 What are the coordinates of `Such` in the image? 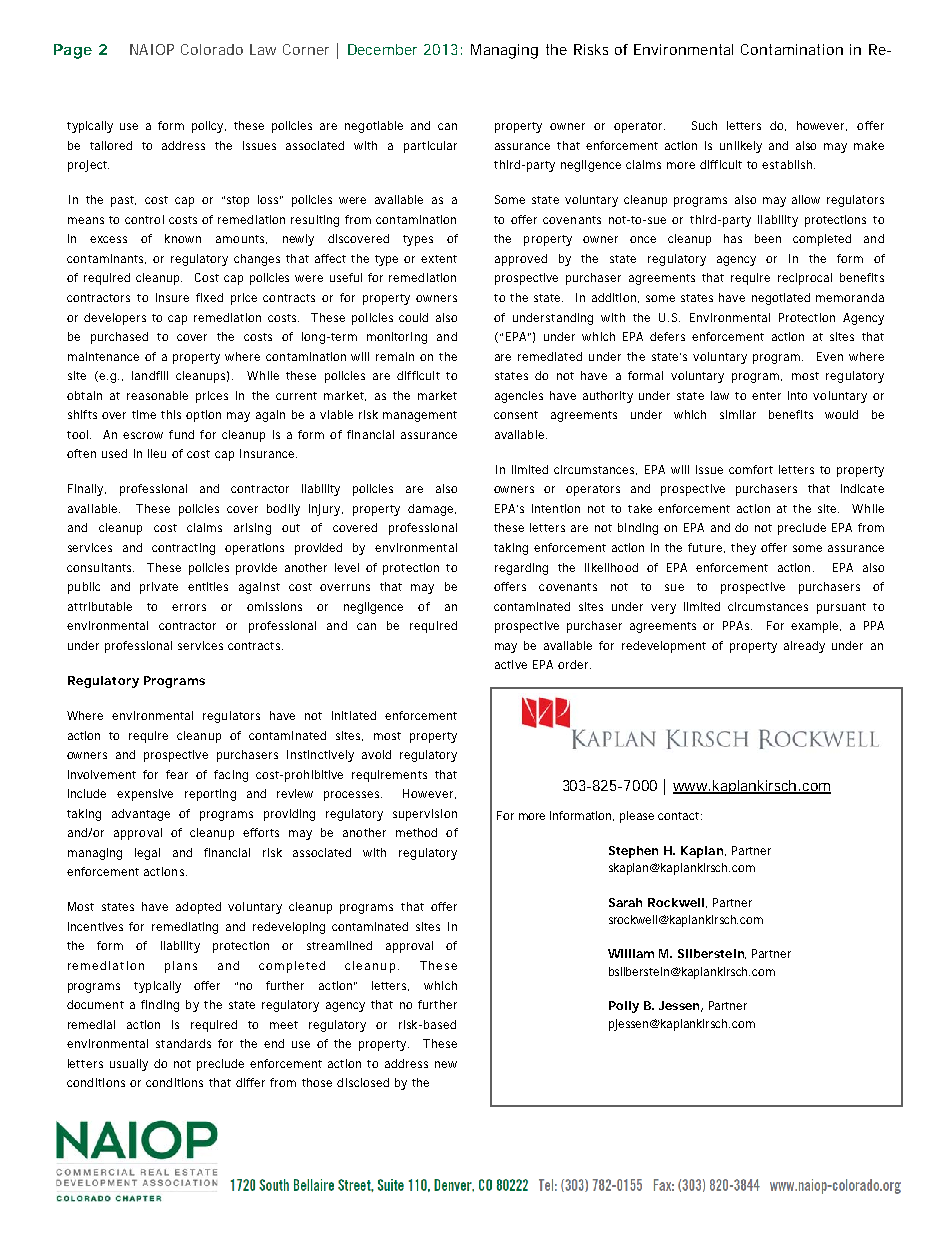 It's located at (704, 125).
